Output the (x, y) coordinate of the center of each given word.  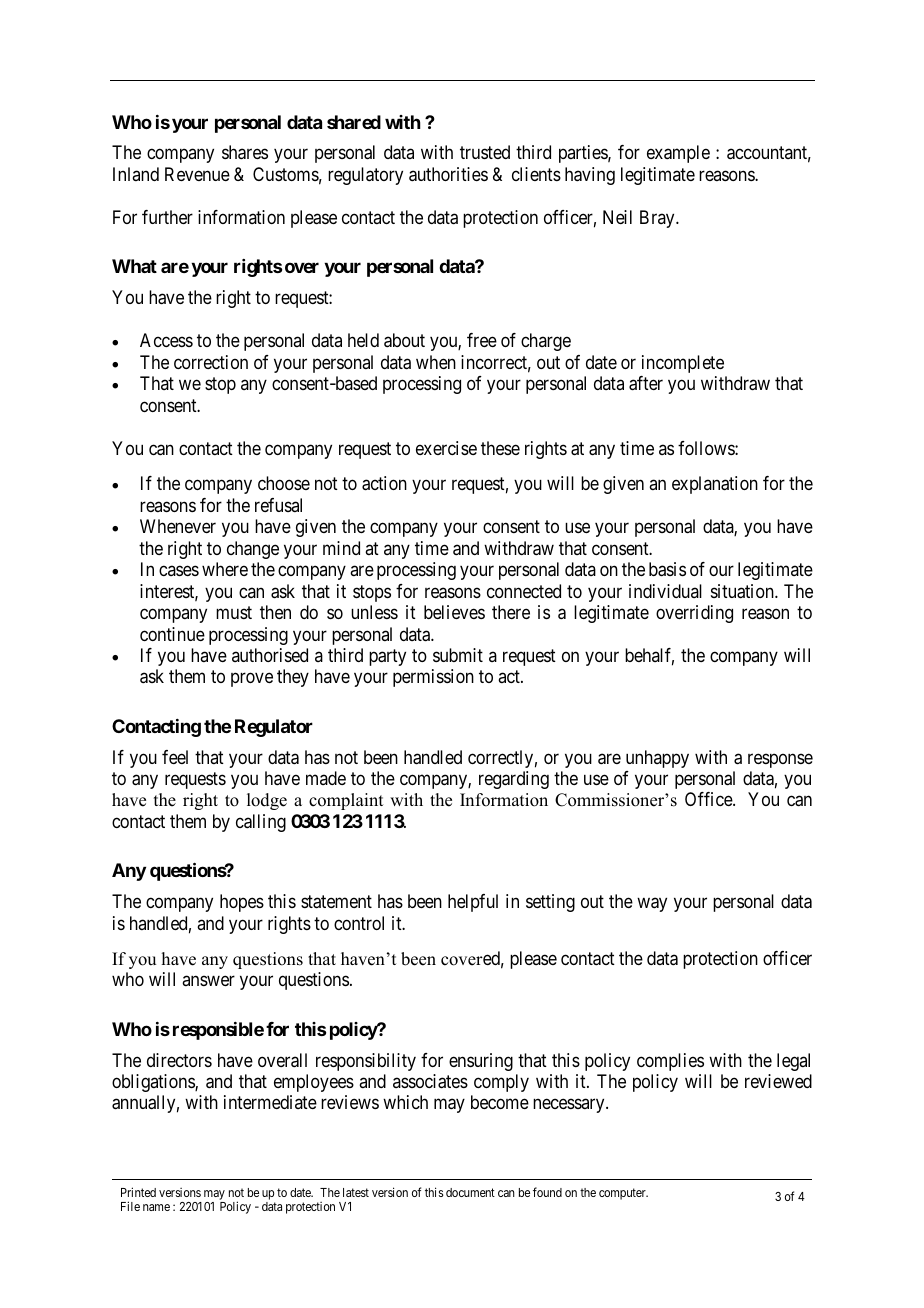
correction (211, 362)
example (678, 154)
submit (458, 655)
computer (623, 1194)
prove (252, 680)
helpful (473, 903)
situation (743, 591)
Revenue (197, 174)
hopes (242, 903)
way (652, 905)
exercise (446, 448)
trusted (485, 152)
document (470, 1192)
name (156, 1207)
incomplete (683, 364)
